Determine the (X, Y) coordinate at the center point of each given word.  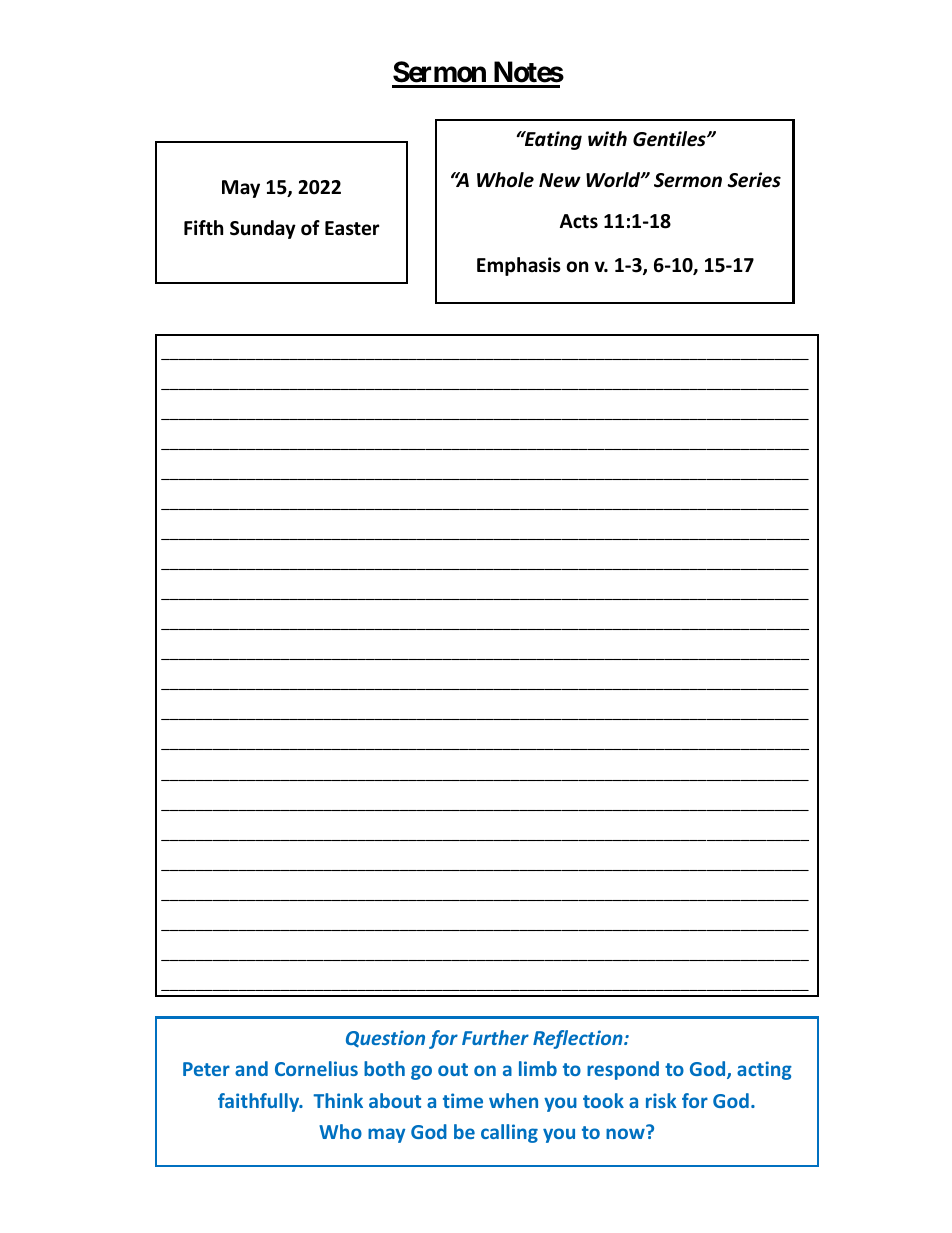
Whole (505, 180)
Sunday (263, 229)
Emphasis (519, 266)
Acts (579, 221)
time (463, 1100)
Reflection (579, 1039)
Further (495, 1037)
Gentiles (670, 139)
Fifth (203, 228)
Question (385, 1039)
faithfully (260, 1102)
